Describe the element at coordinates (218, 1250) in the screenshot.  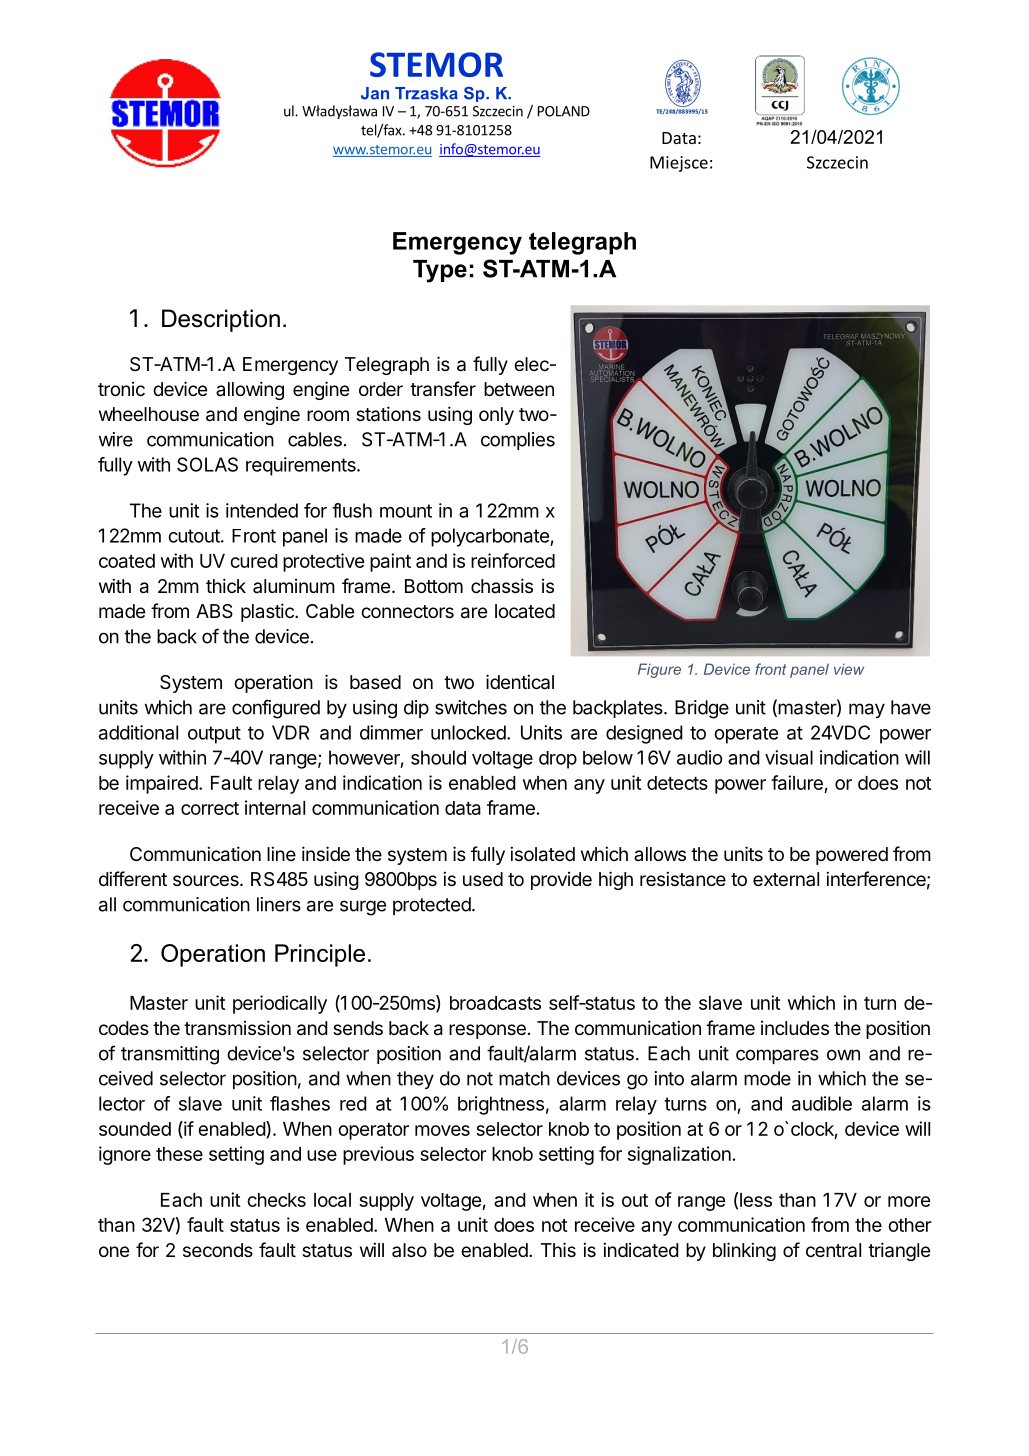
I see `seconds` at that location.
